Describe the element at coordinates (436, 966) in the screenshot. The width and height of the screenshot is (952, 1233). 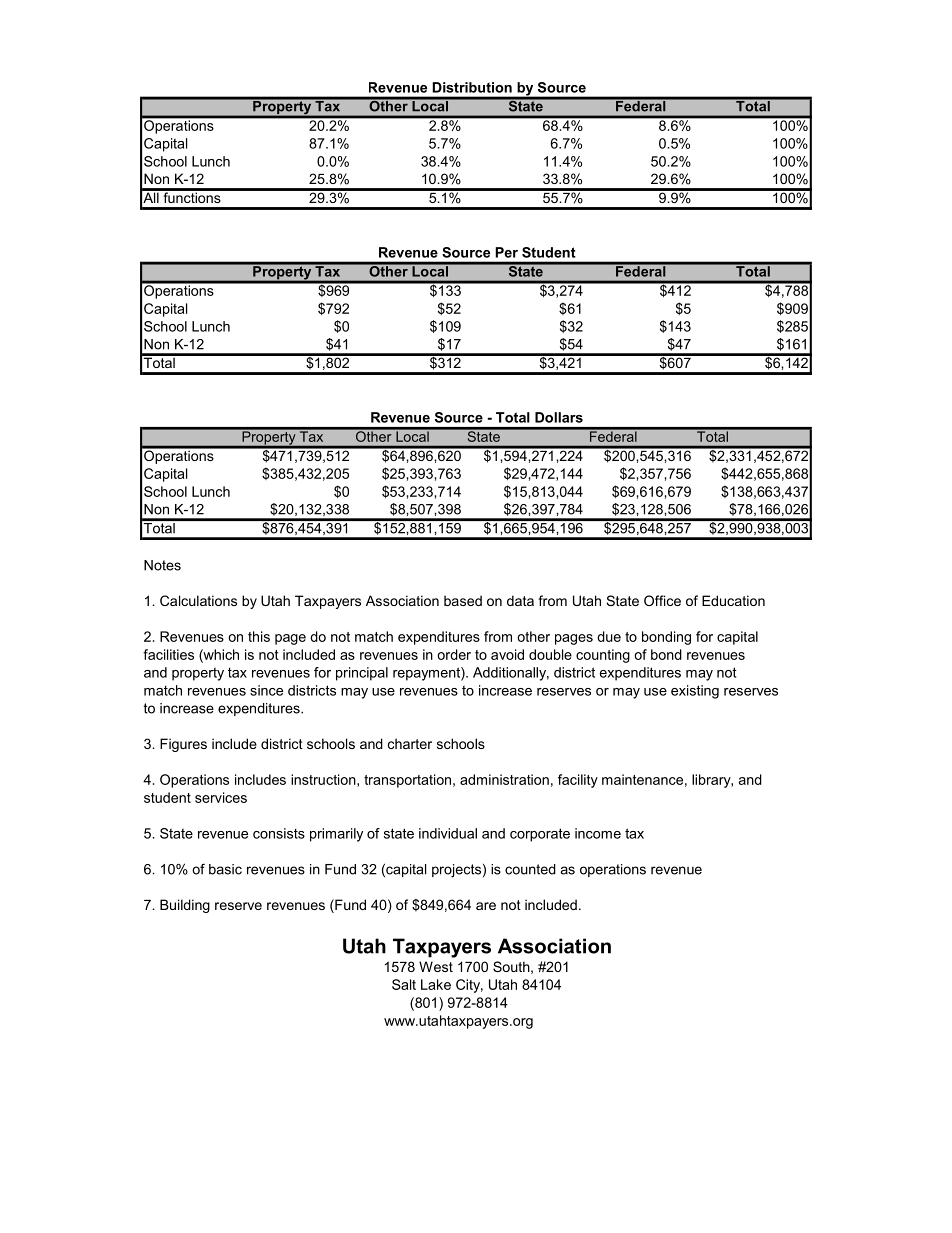
I see `West` at that location.
